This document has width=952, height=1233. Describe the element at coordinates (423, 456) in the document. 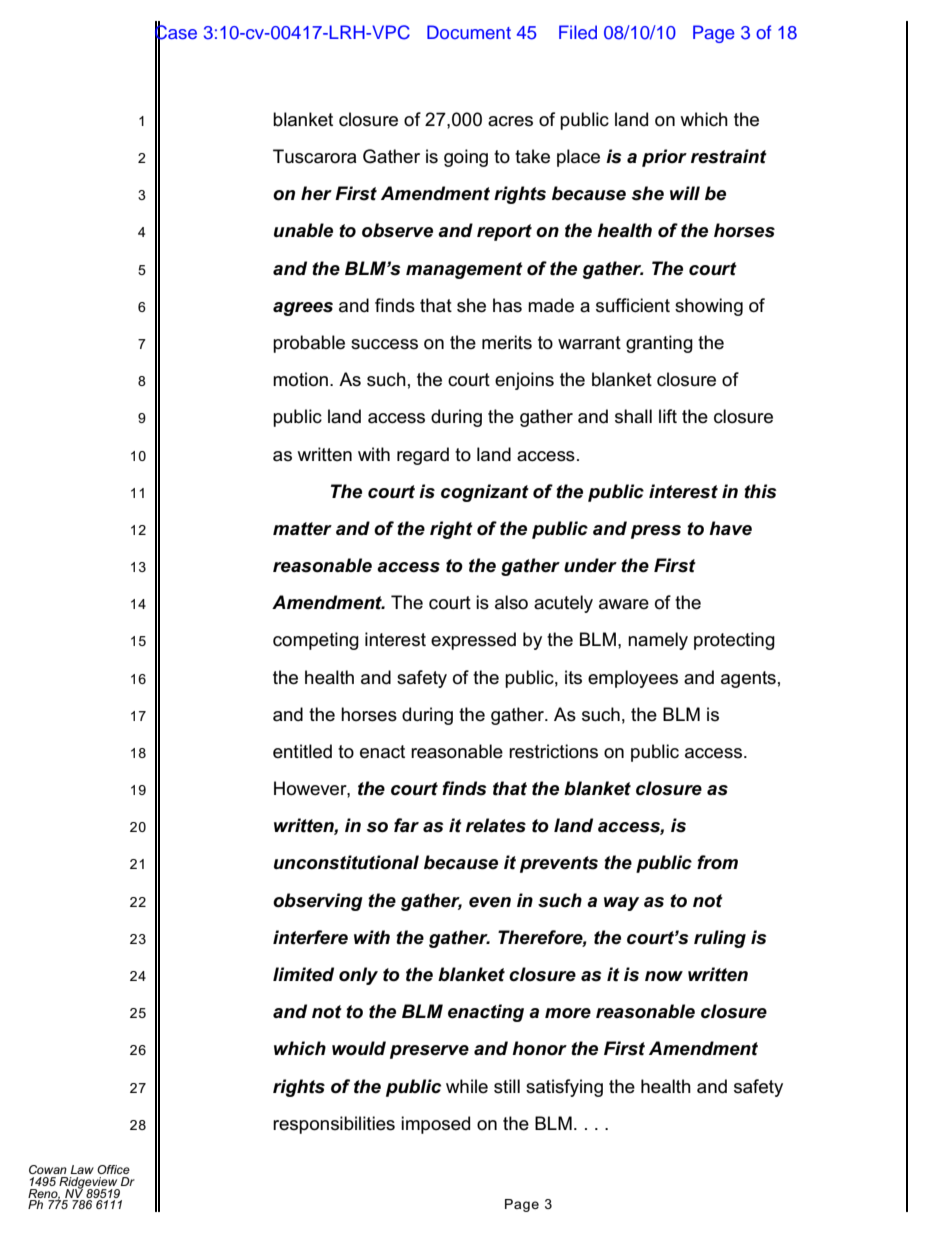

I see `regard` at that location.
